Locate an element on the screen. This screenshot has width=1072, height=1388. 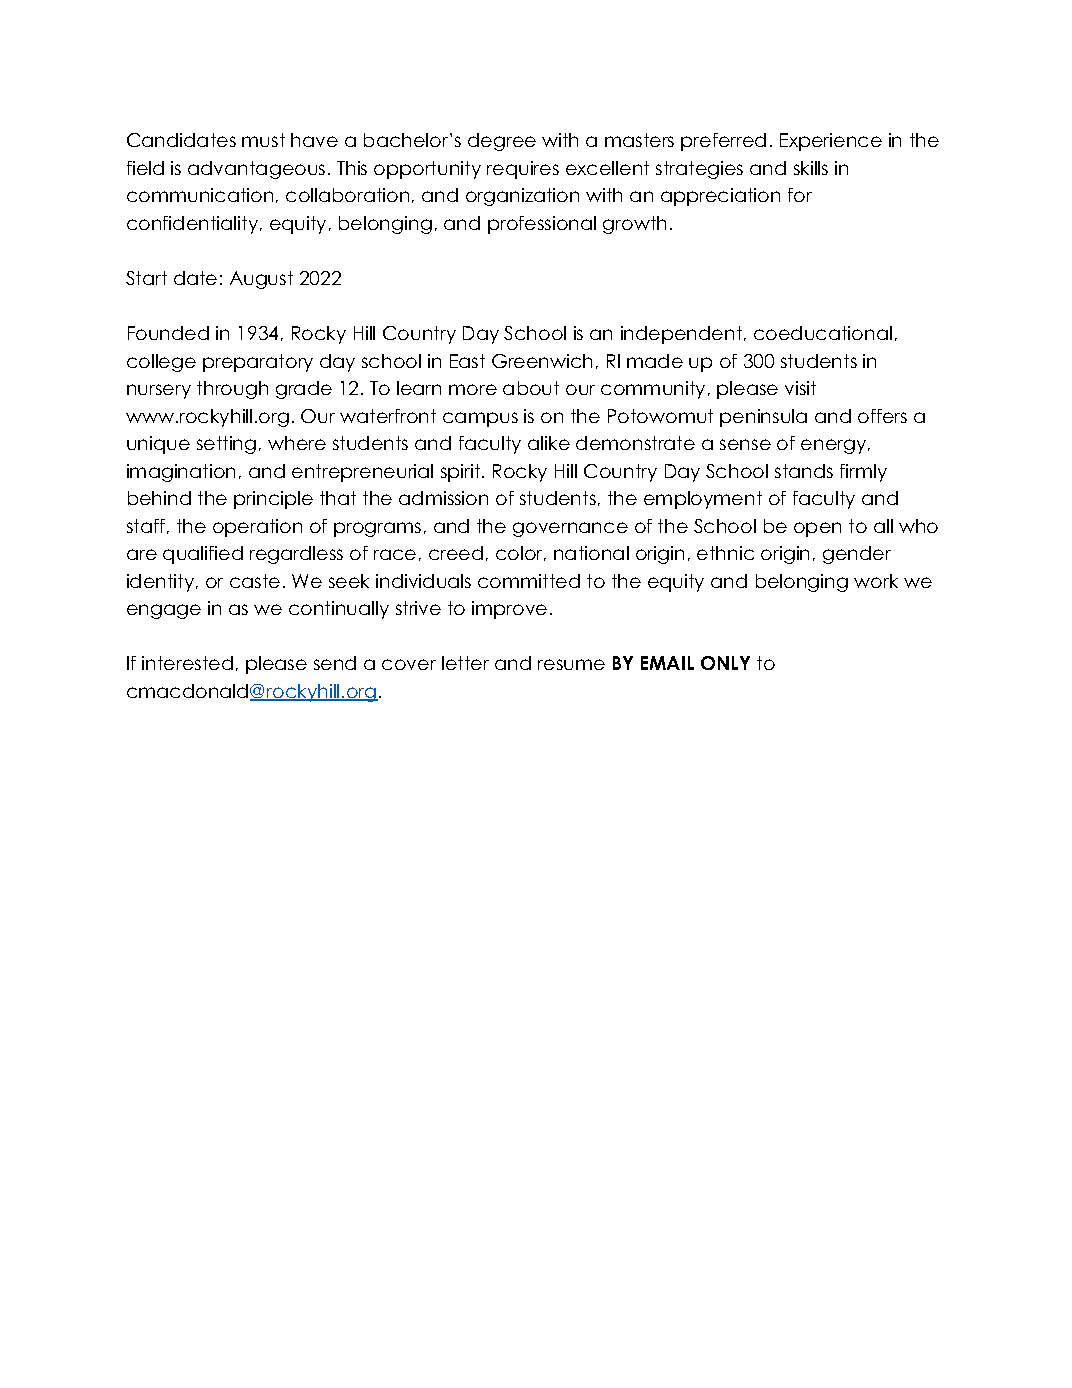
independent is located at coordinates (683, 335).
